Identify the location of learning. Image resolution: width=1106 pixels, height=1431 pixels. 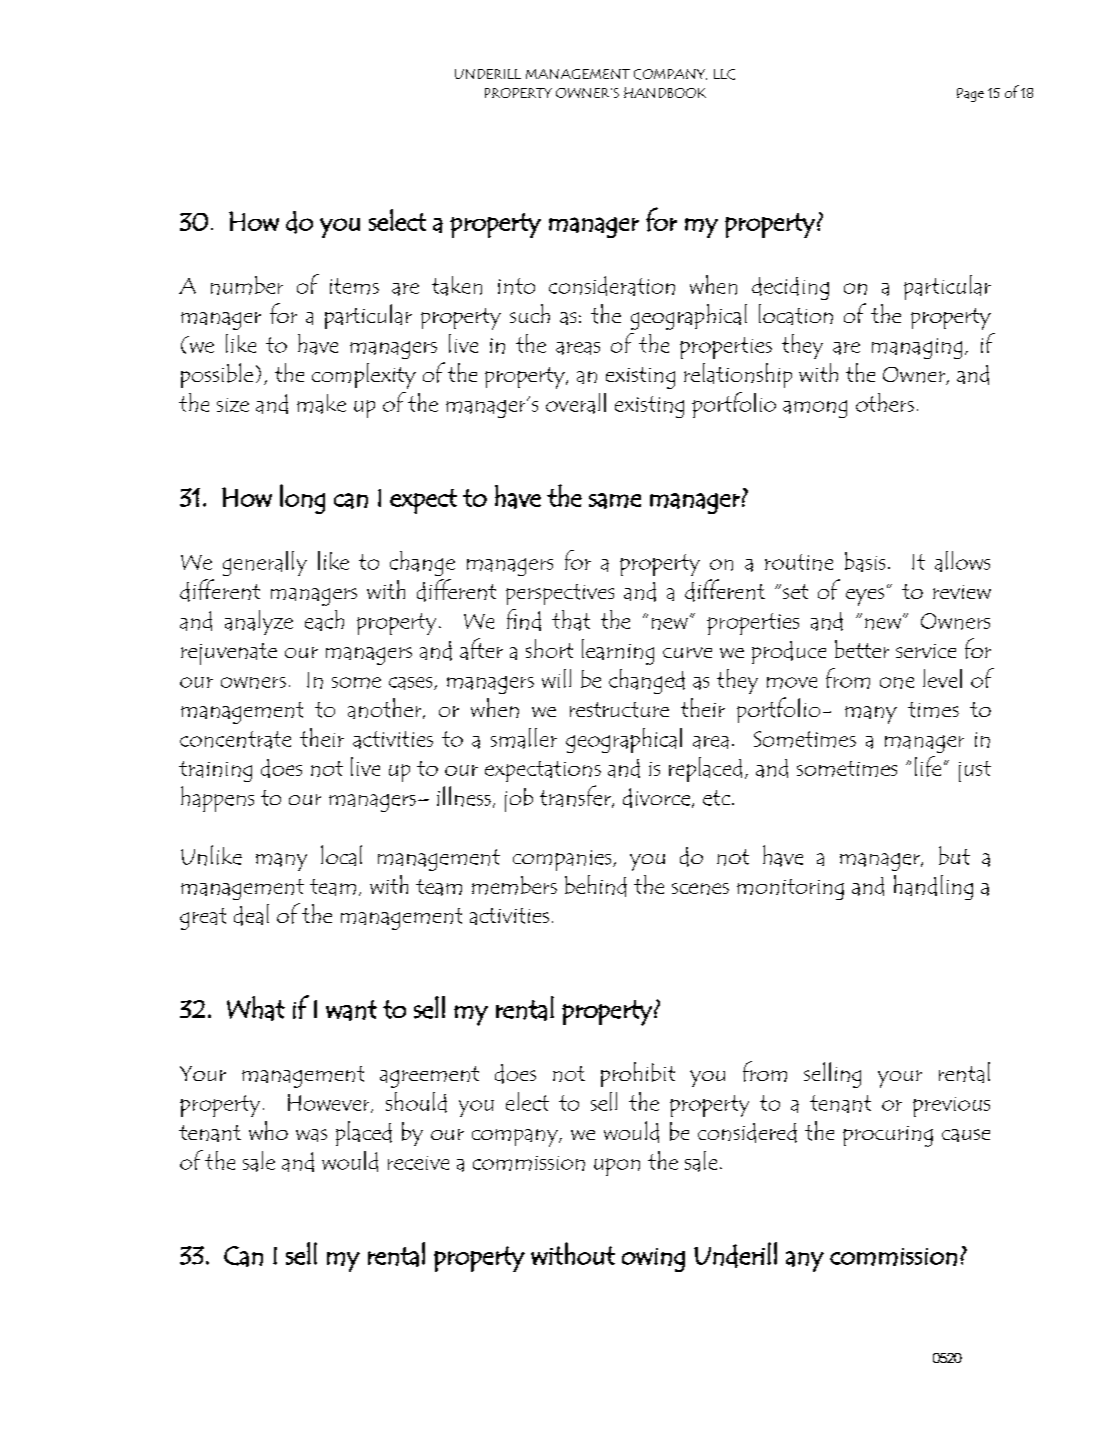
(618, 652).
